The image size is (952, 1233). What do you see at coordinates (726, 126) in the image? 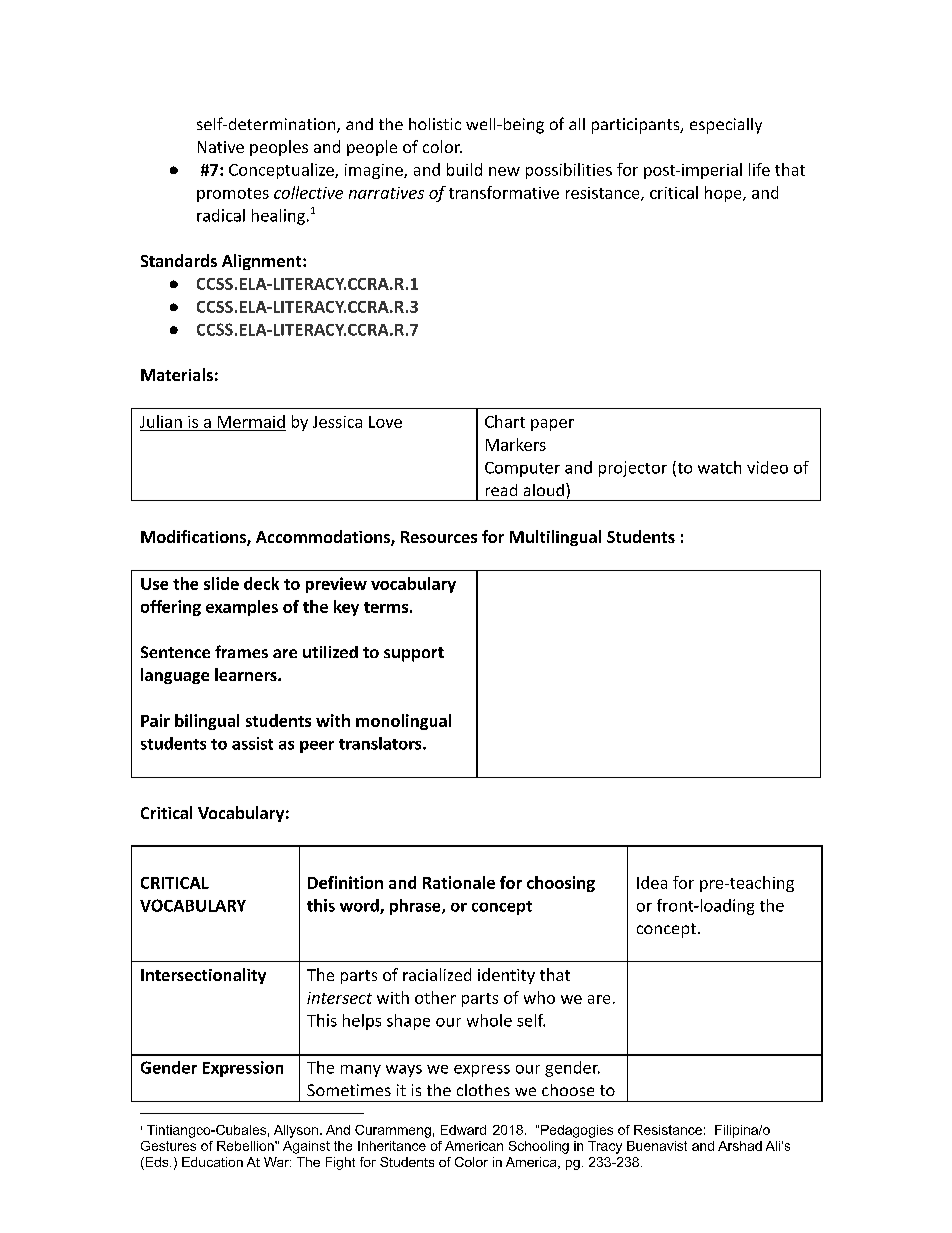
I see `especially` at bounding box center [726, 126].
